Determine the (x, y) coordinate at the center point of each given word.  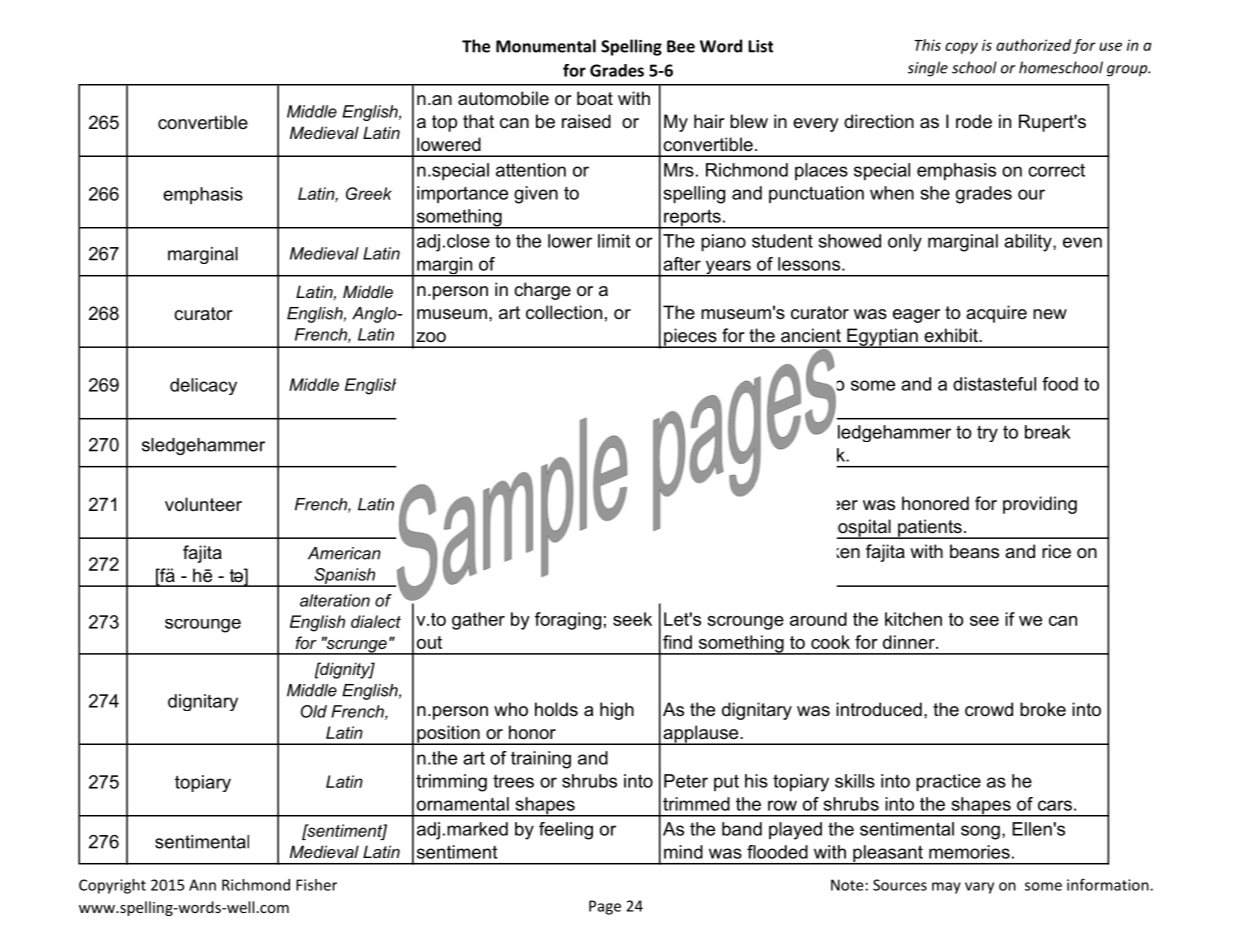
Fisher (316, 885)
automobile (503, 98)
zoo (431, 337)
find (677, 642)
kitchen (913, 619)
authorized (1033, 45)
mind (683, 852)
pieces (690, 338)
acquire (996, 314)
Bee (681, 46)
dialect (376, 621)
